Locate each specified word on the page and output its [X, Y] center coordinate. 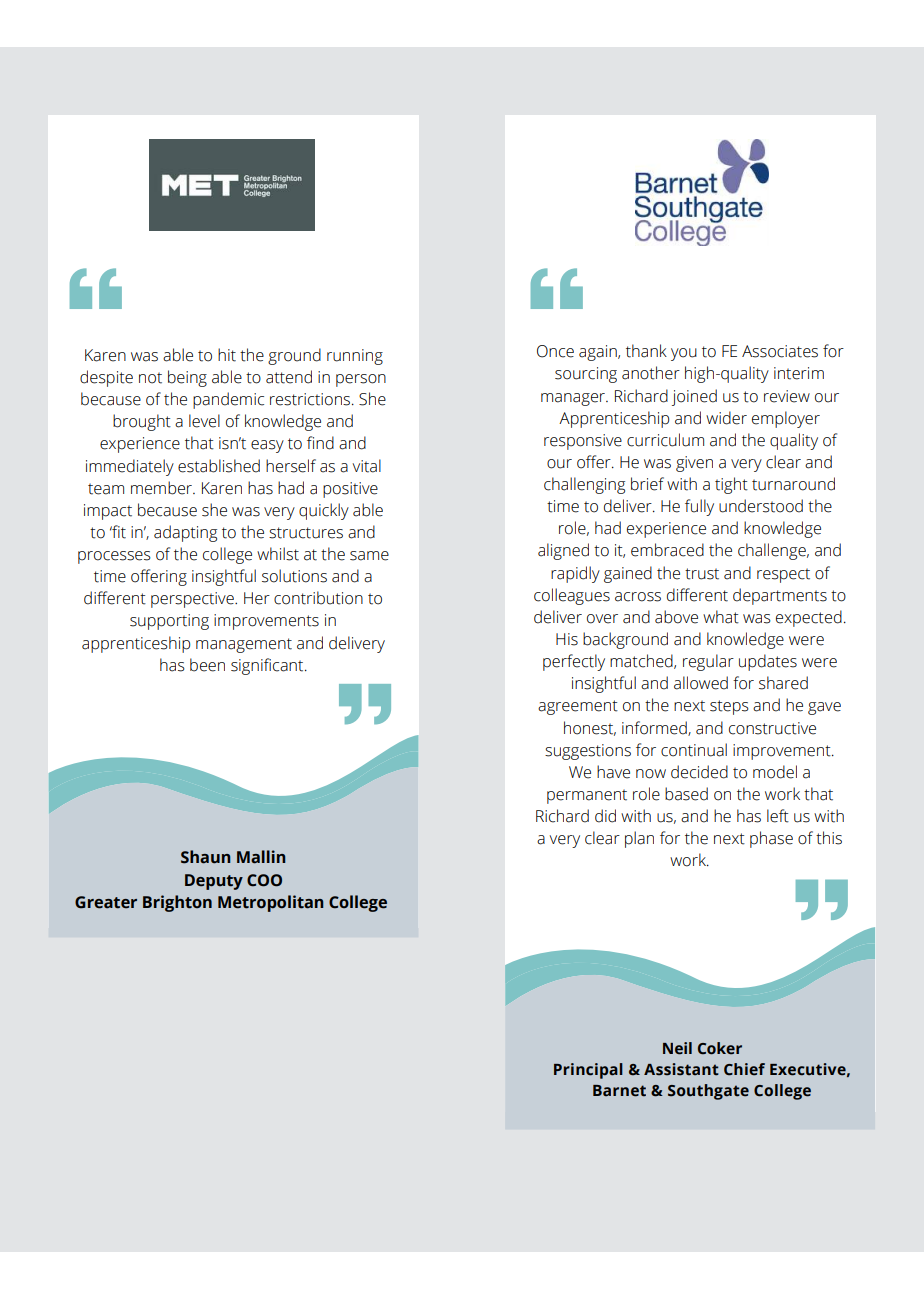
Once [555, 351]
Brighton [177, 903]
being [187, 378]
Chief [744, 1069]
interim [799, 373]
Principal [588, 1071]
